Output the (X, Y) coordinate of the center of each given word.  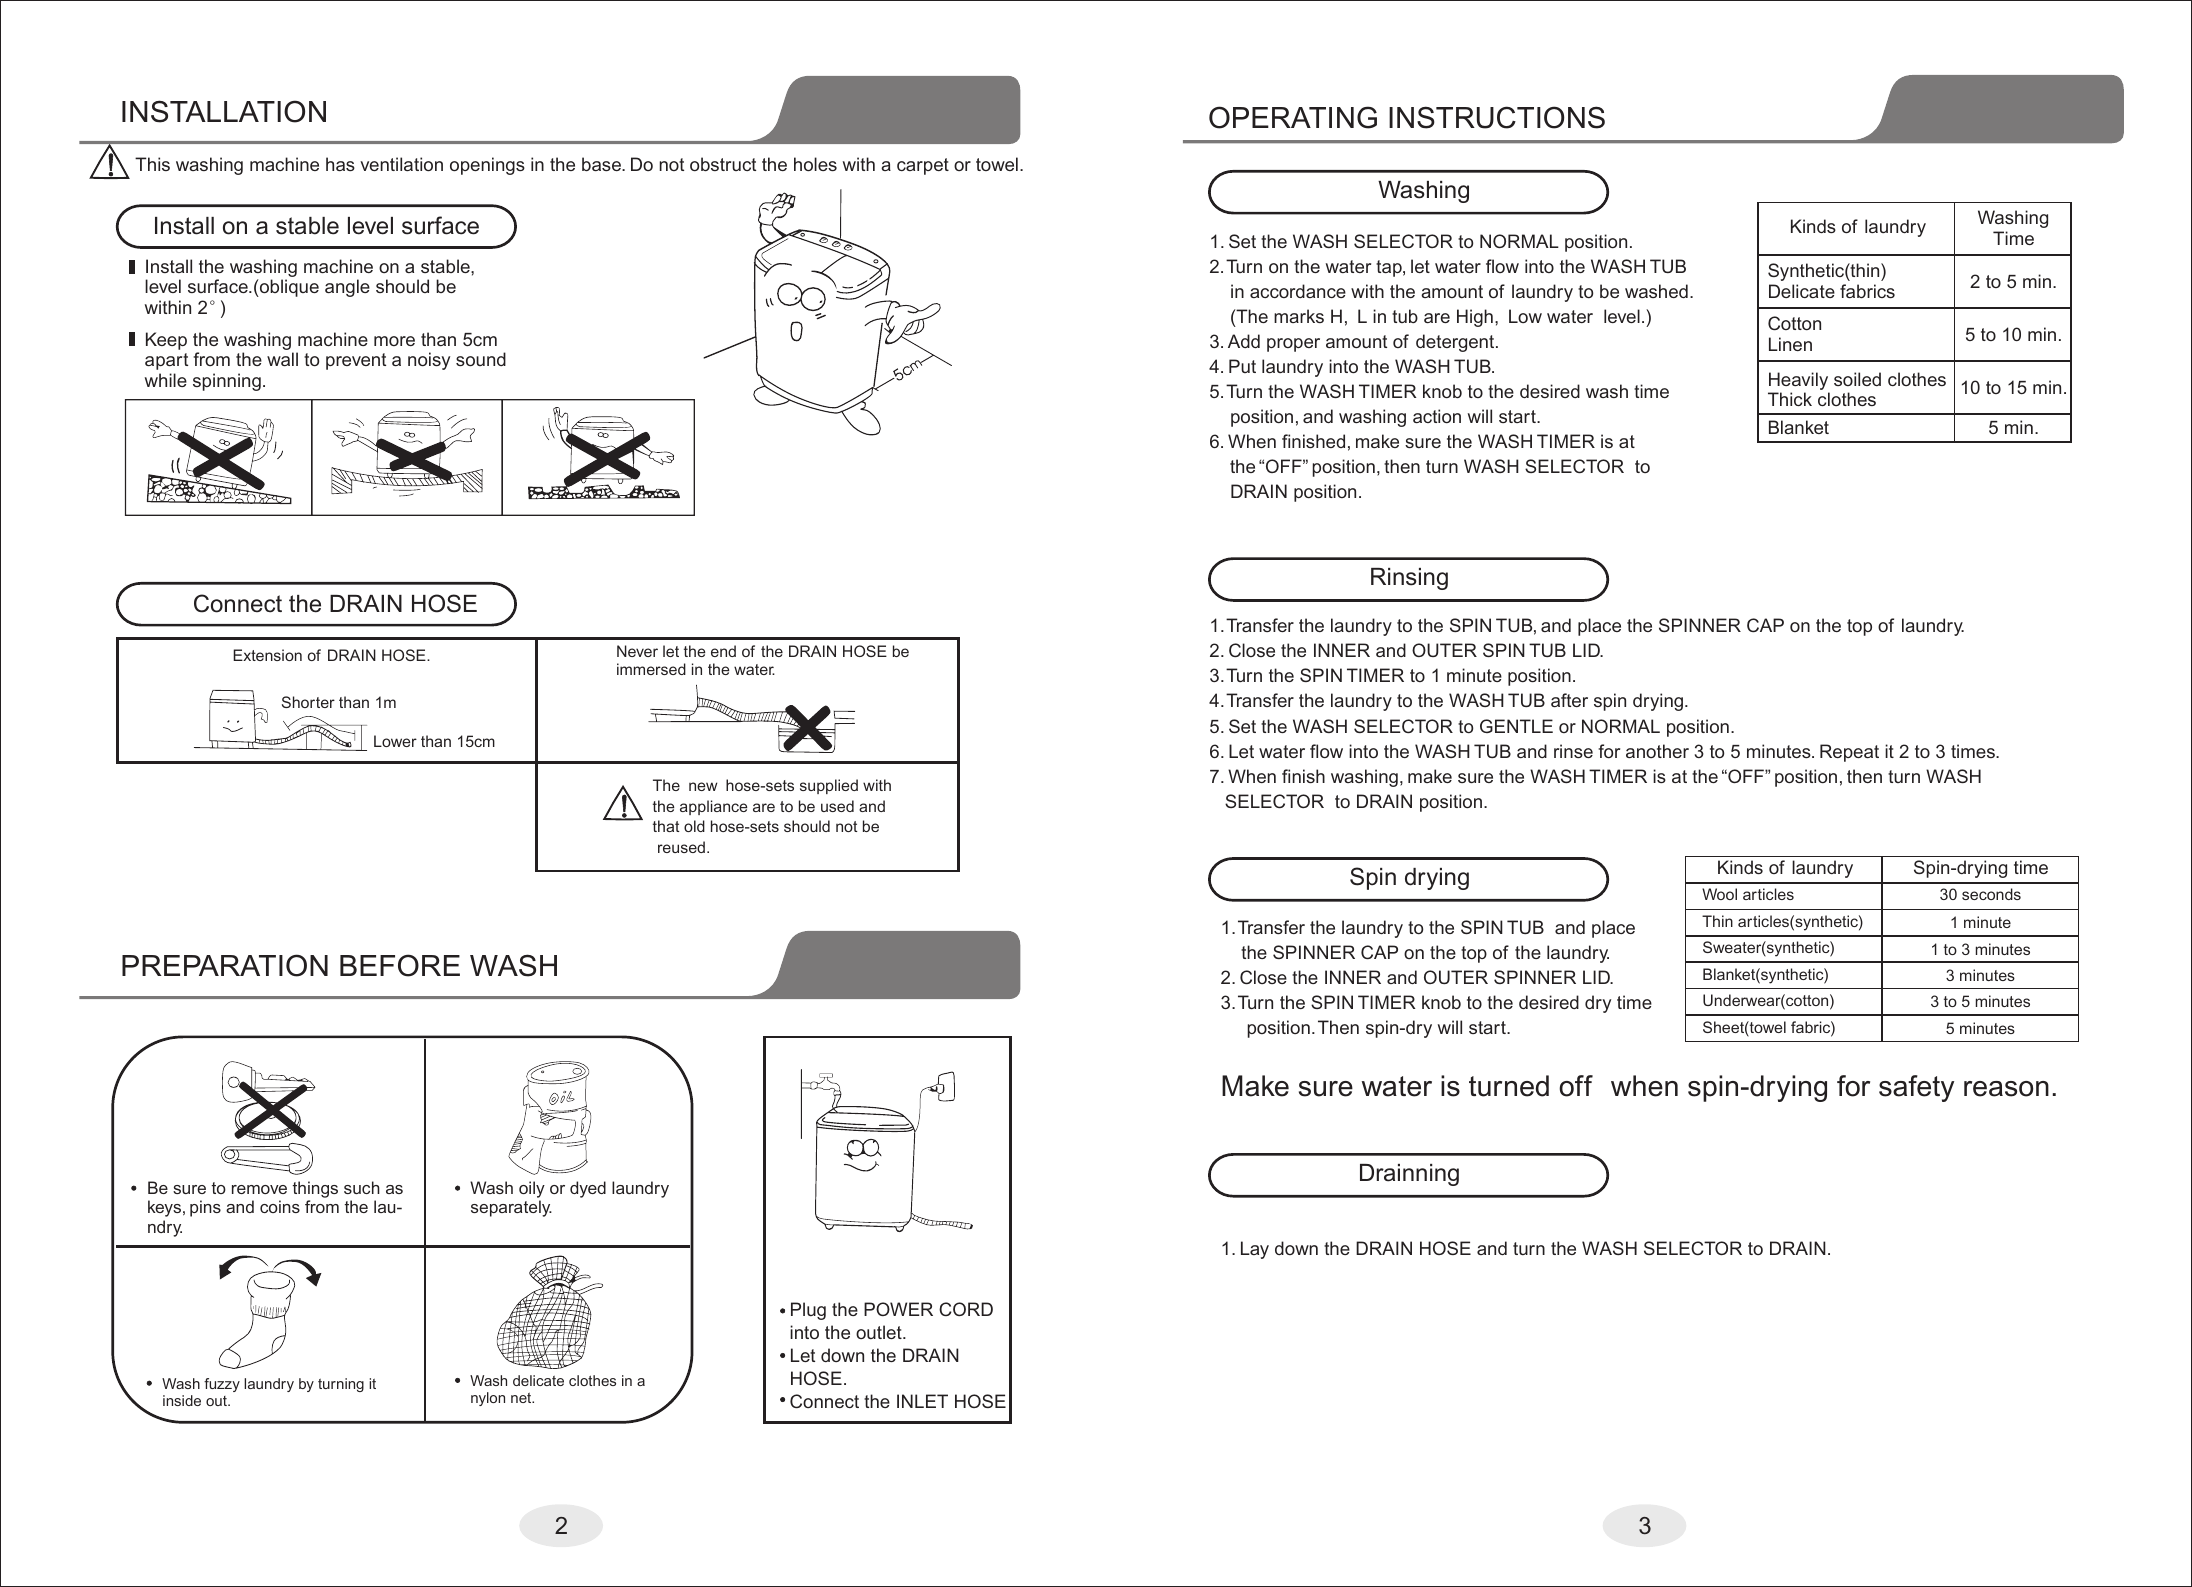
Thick (1790, 399)
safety (1916, 1088)
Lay (1255, 1250)
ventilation (401, 164)
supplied (829, 786)
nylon (488, 1399)
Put (1242, 366)
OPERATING (1293, 117)
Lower (395, 741)
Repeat (1849, 753)
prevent (356, 361)
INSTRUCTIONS (1497, 117)
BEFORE (400, 965)
